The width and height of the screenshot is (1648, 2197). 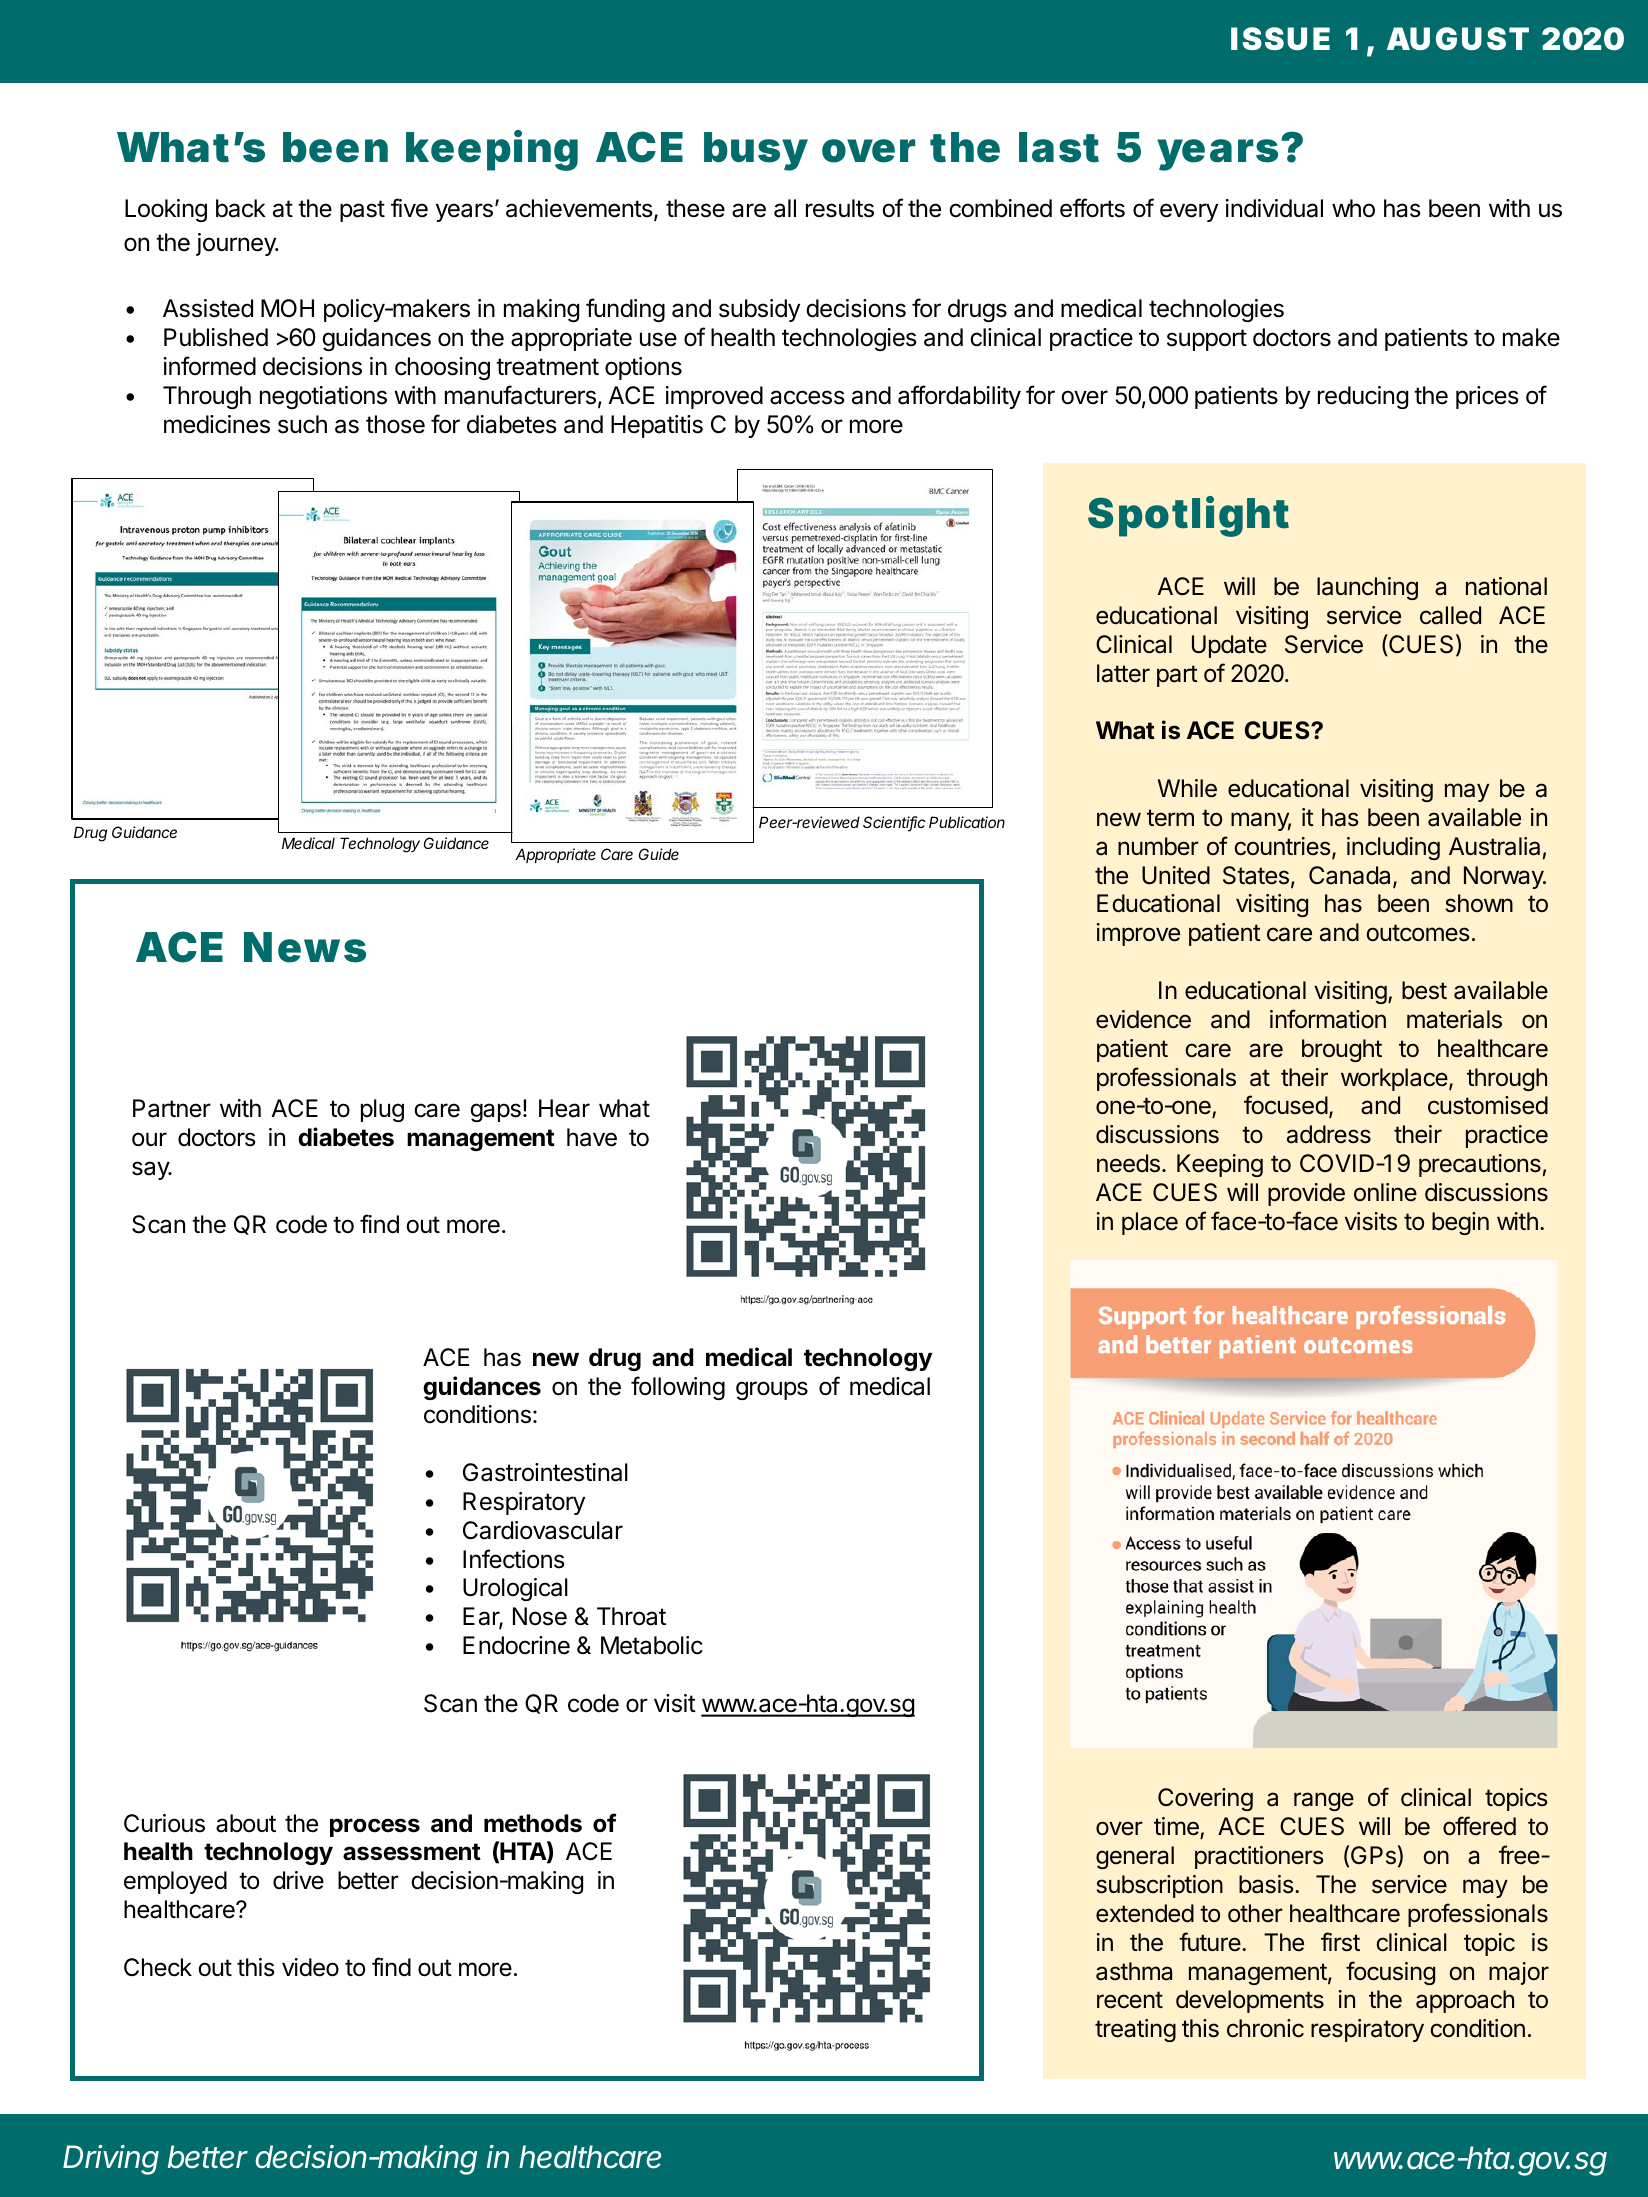 I want to click on chronic, so click(x=1265, y=2028).
